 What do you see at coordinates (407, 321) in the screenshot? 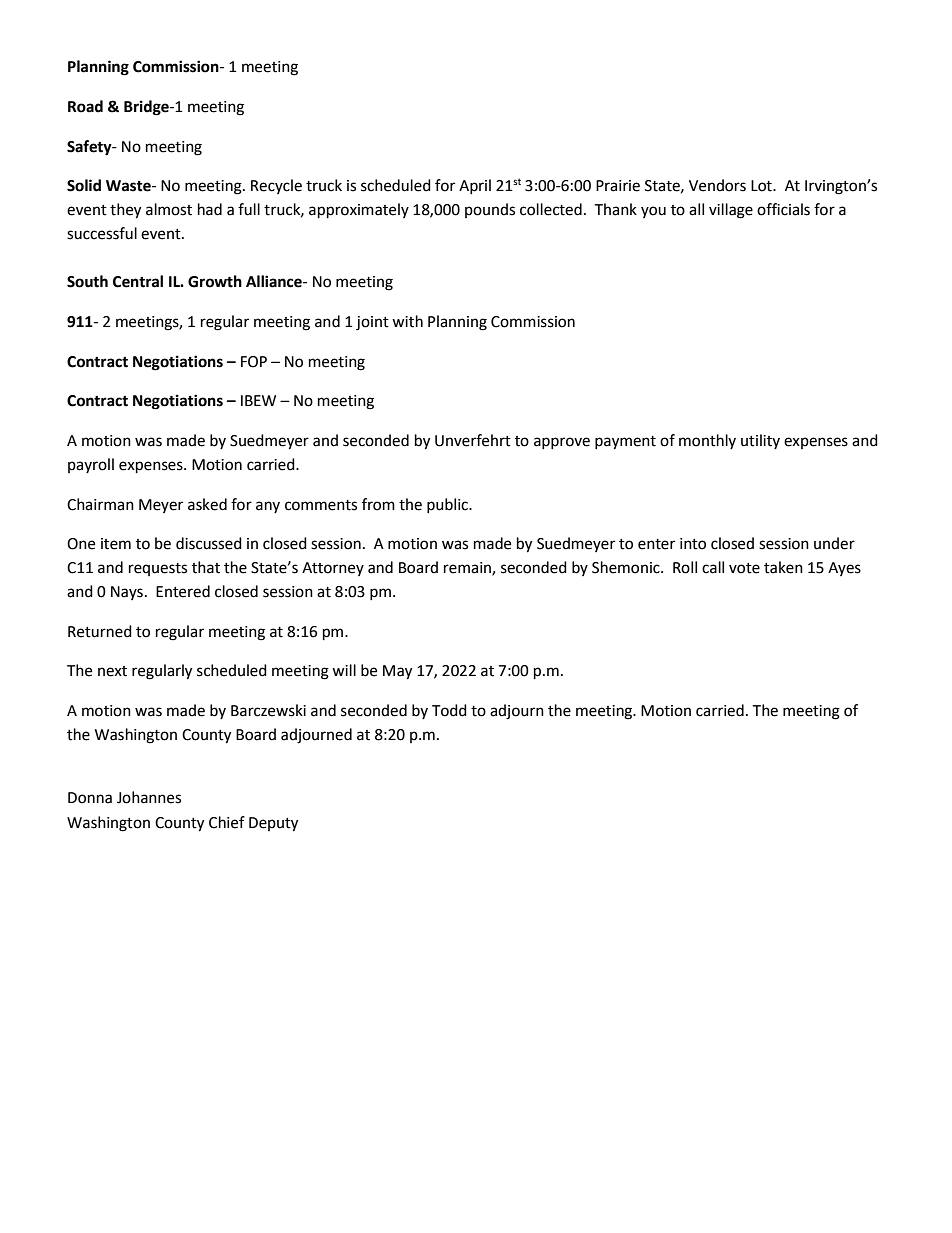
I see `with` at bounding box center [407, 321].
